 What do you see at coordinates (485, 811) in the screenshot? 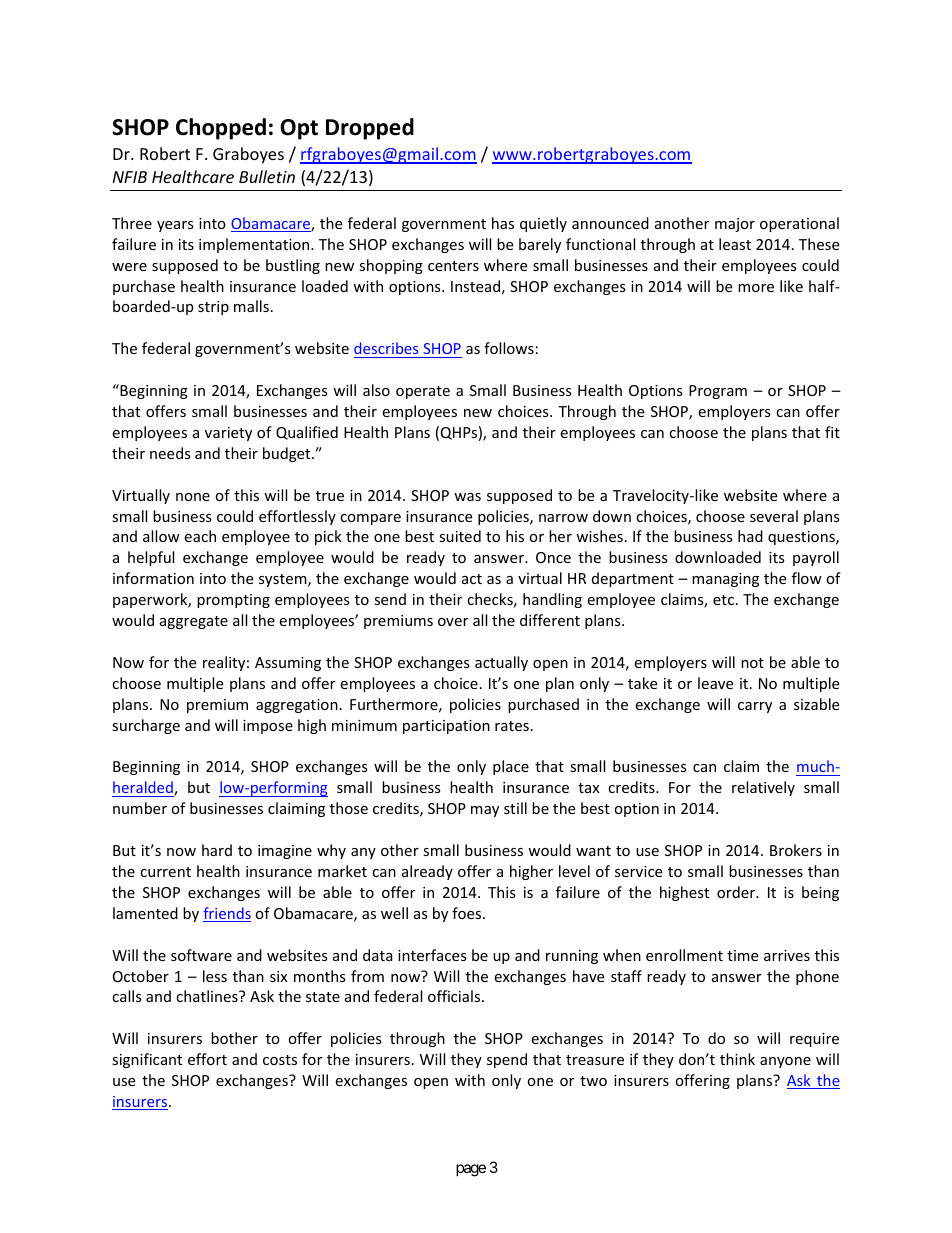
I see `may` at bounding box center [485, 811].
